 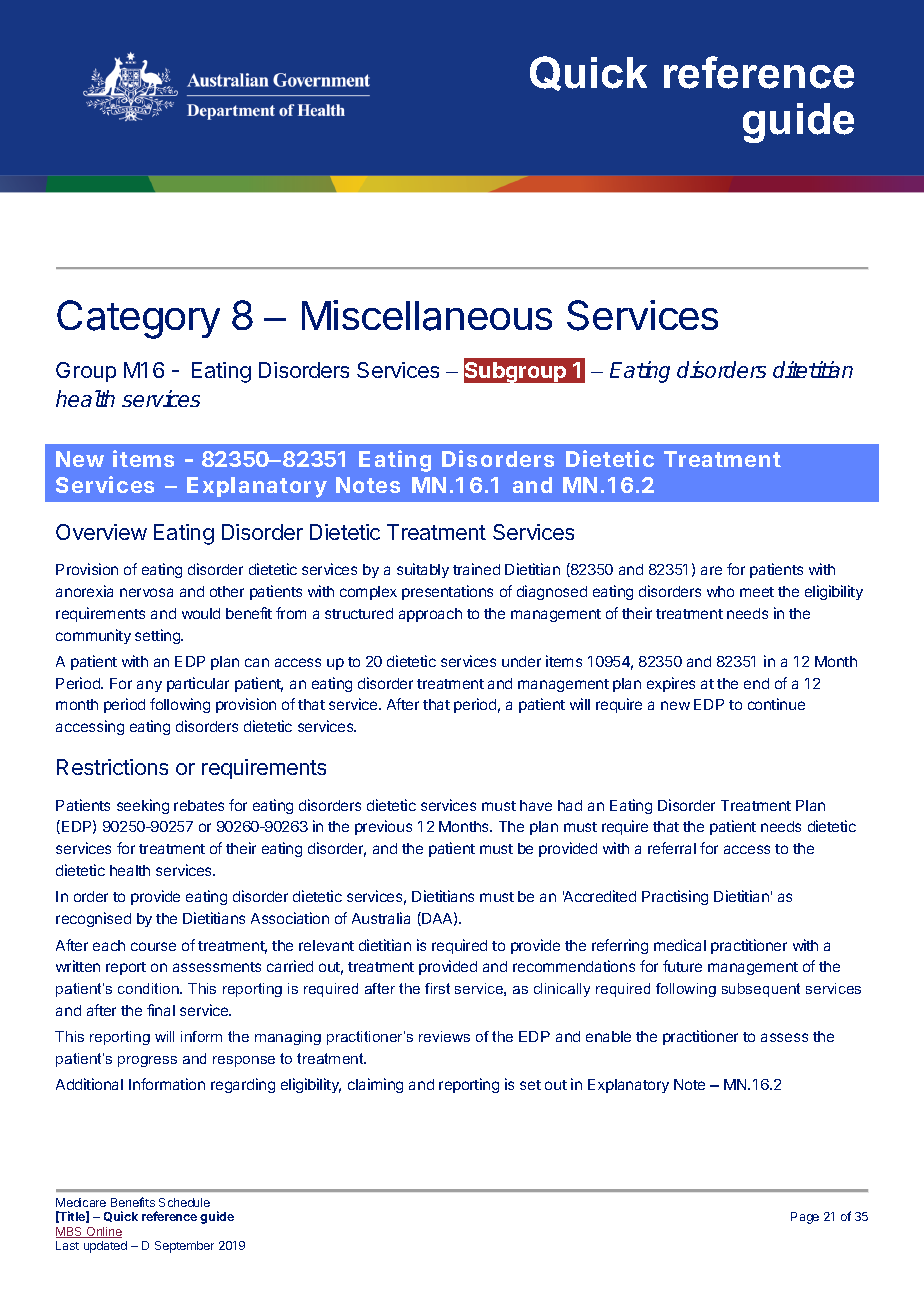 I want to click on nervosa, so click(x=146, y=592).
